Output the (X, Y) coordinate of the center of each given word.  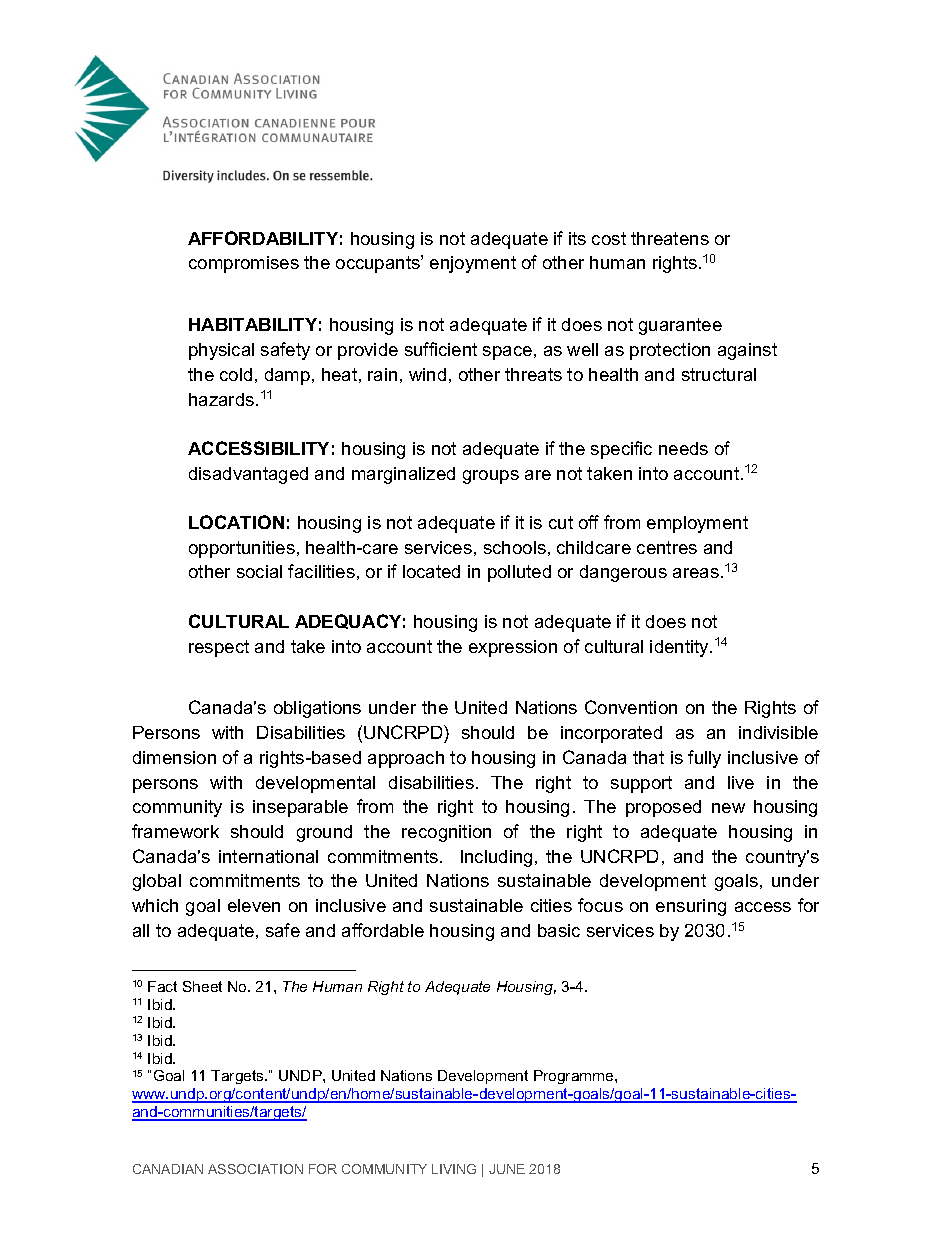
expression (513, 648)
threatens (670, 238)
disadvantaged (248, 475)
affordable (383, 930)
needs (683, 448)
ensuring (691, 907)
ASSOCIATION (255, 1169)
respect (219, 648)
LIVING (454, 1169)
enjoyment (473, 264)
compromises (244, 264)
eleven (254, 905)
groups (491, 477)
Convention (631, 707)
